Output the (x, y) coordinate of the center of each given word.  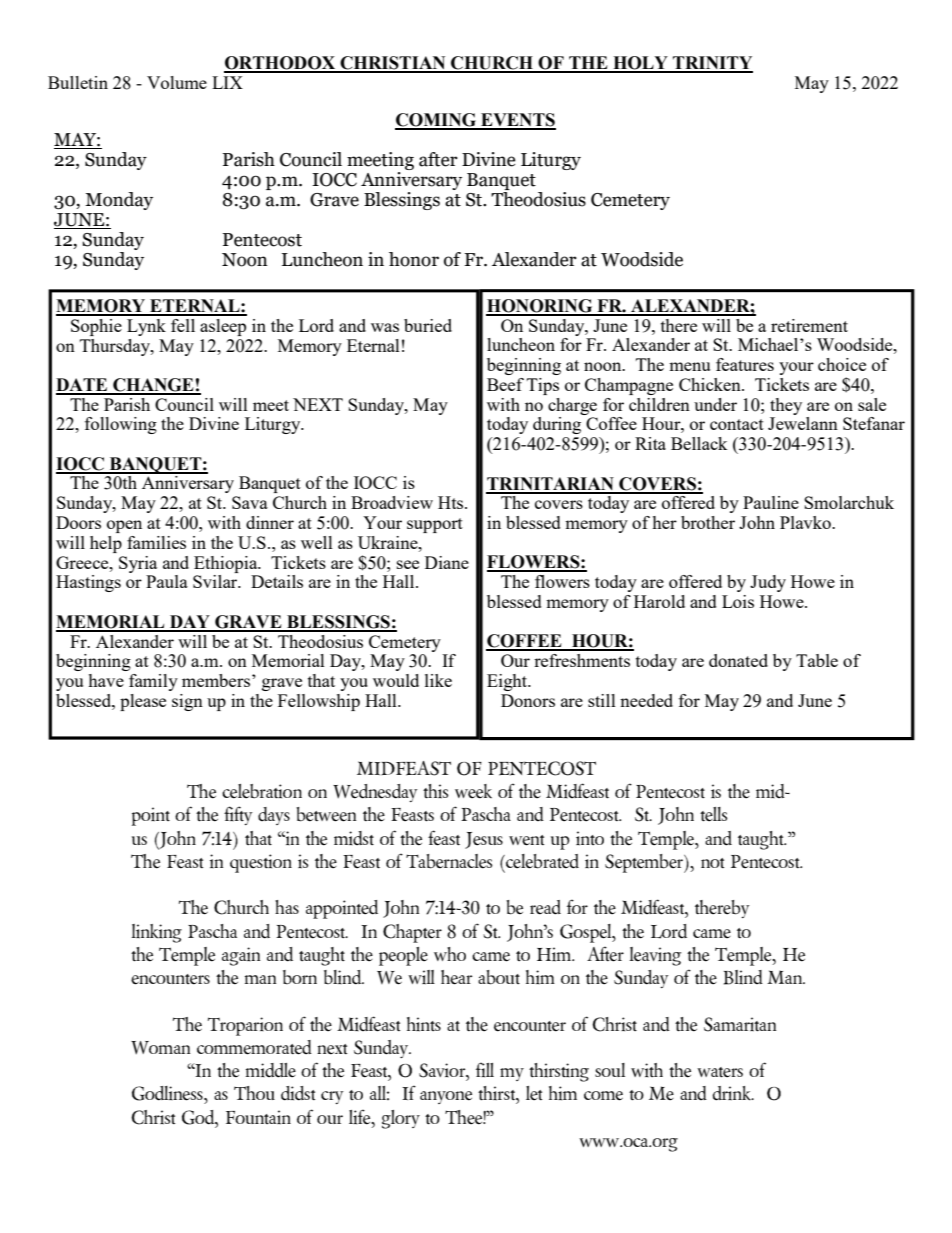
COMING (437, 121)
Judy (768, 583)
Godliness (168, 1093)
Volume (177, 82)
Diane (447, 562)
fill (485, 1070)
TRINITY (712, 64)
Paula (167, 581)
